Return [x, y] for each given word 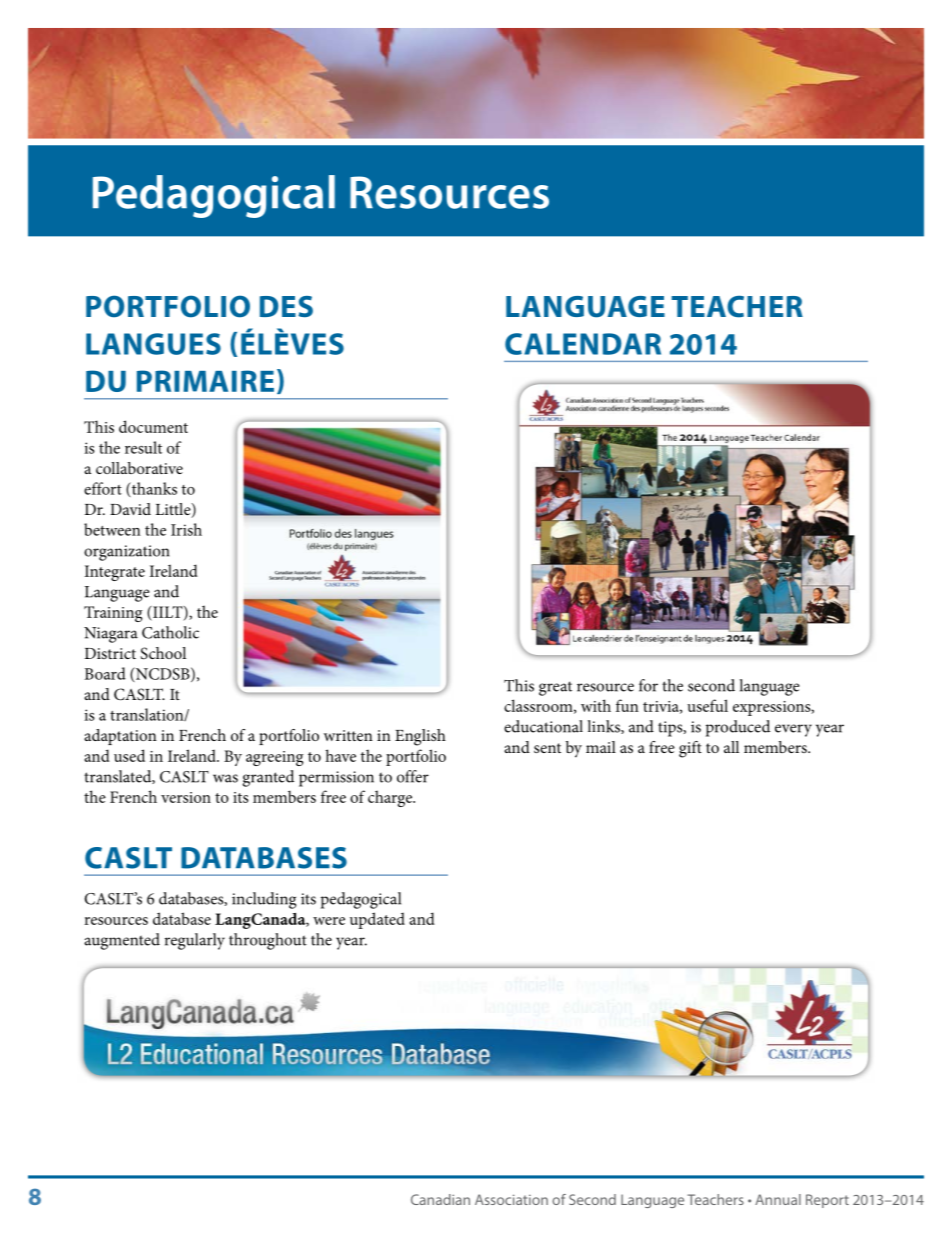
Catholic [170, 632]
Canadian [440, 1199]
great [555, 688]
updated [377, 920]
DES [286, 307]
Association [511, 1199]
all [731, 747]
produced [738, 728]
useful [707, 705]
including [264, 900]
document [153, 426]
